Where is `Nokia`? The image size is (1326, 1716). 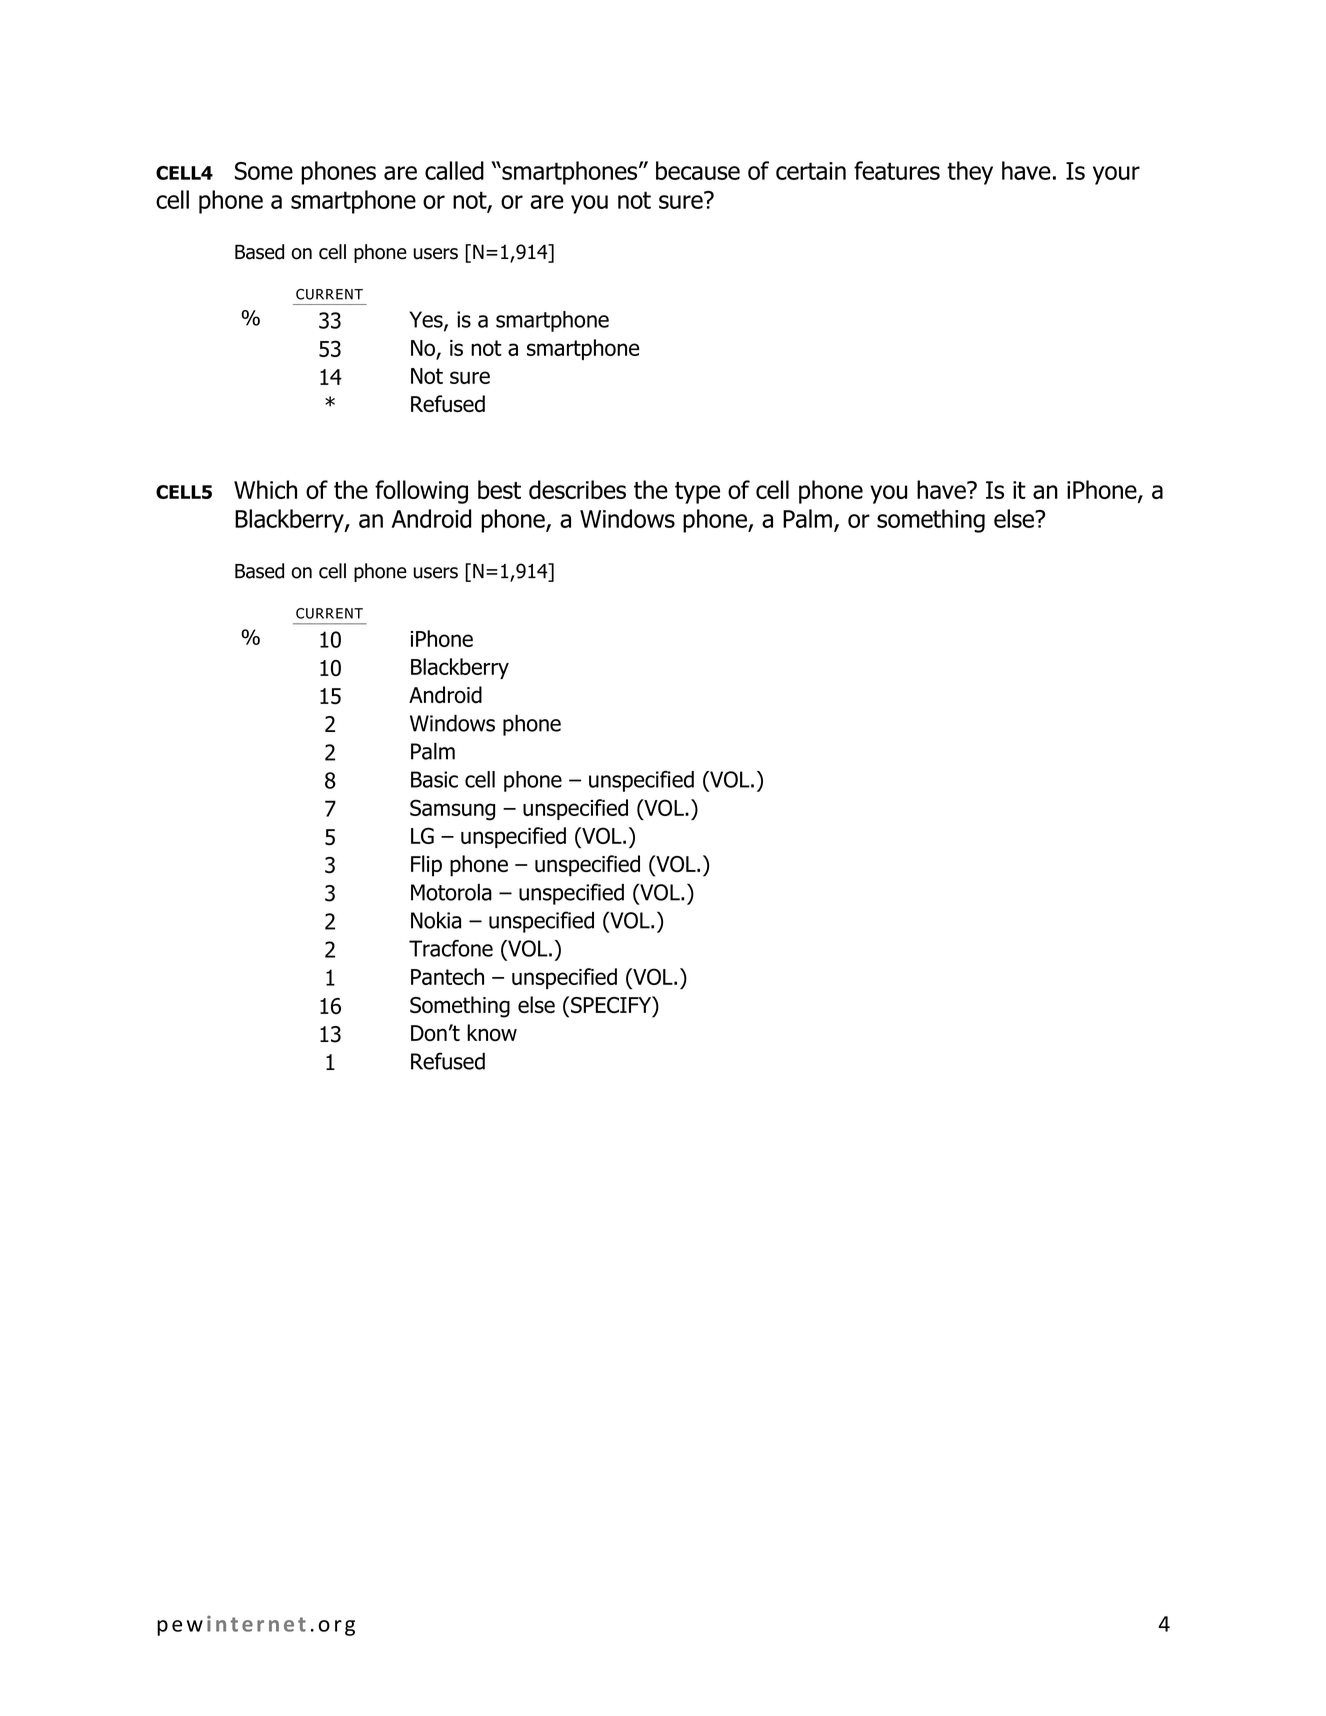 Nokia is located at coordinates (436, 920).
